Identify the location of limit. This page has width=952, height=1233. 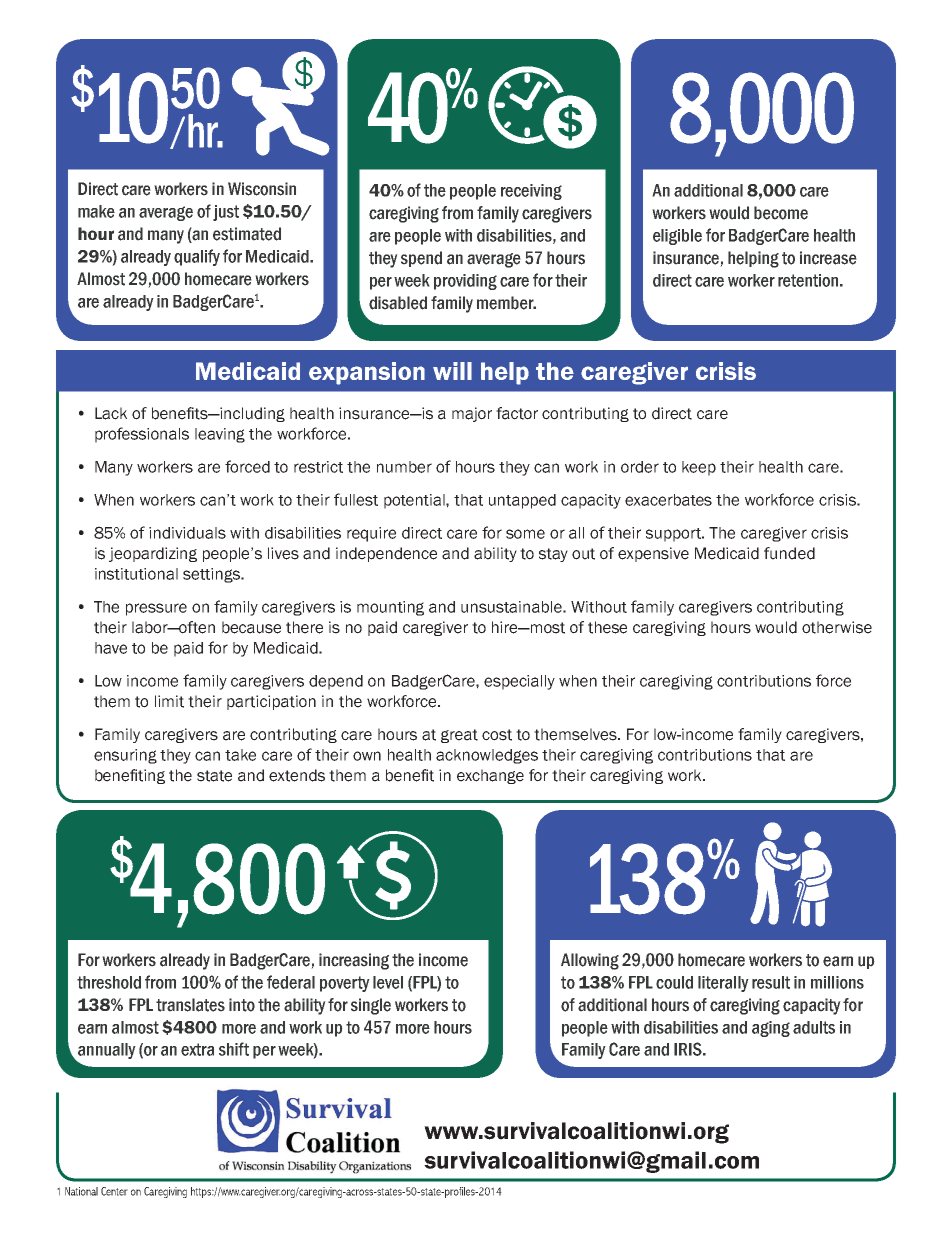
(169, 701).
